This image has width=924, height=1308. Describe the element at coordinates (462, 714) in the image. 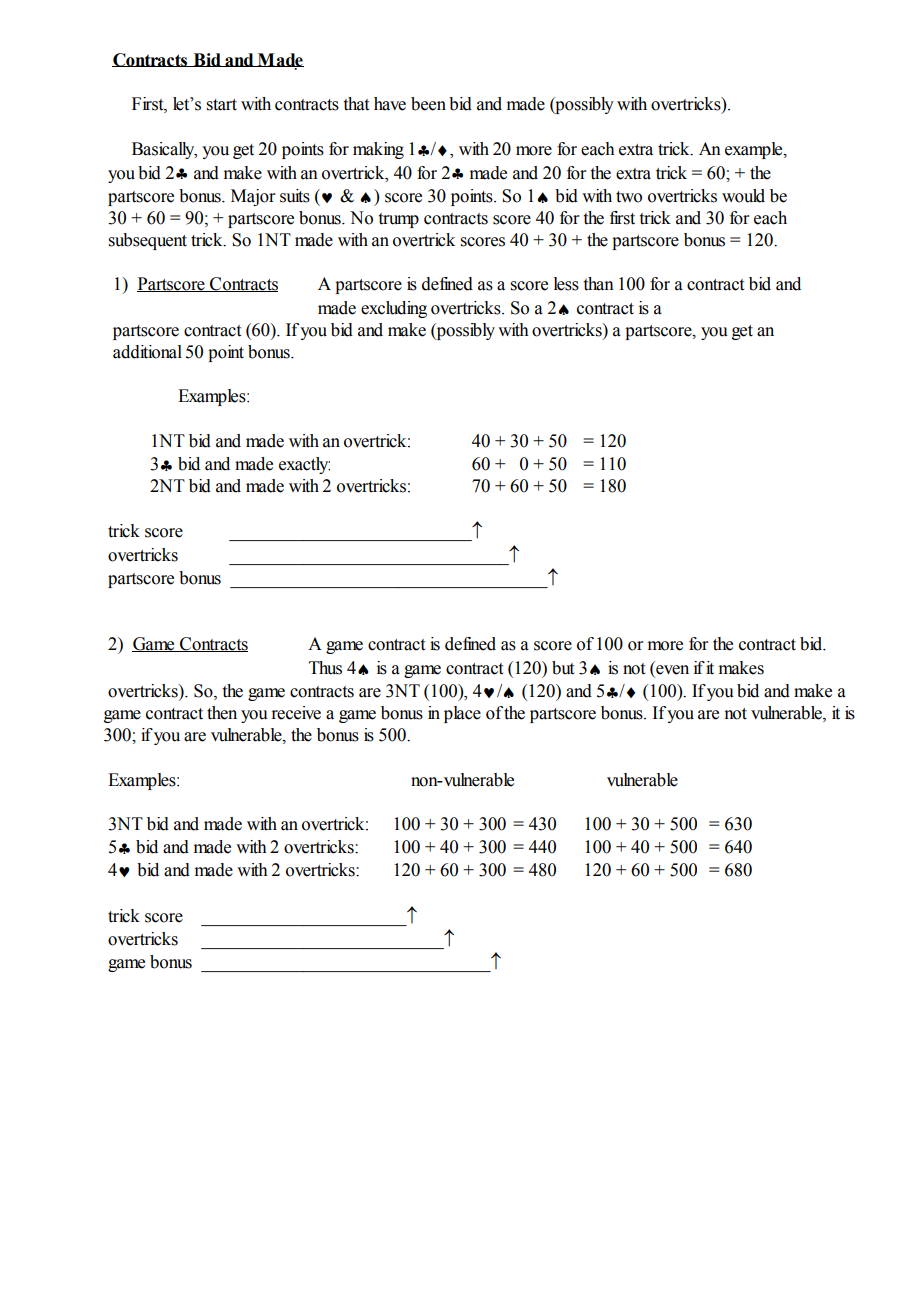

I see `place` at that location.
